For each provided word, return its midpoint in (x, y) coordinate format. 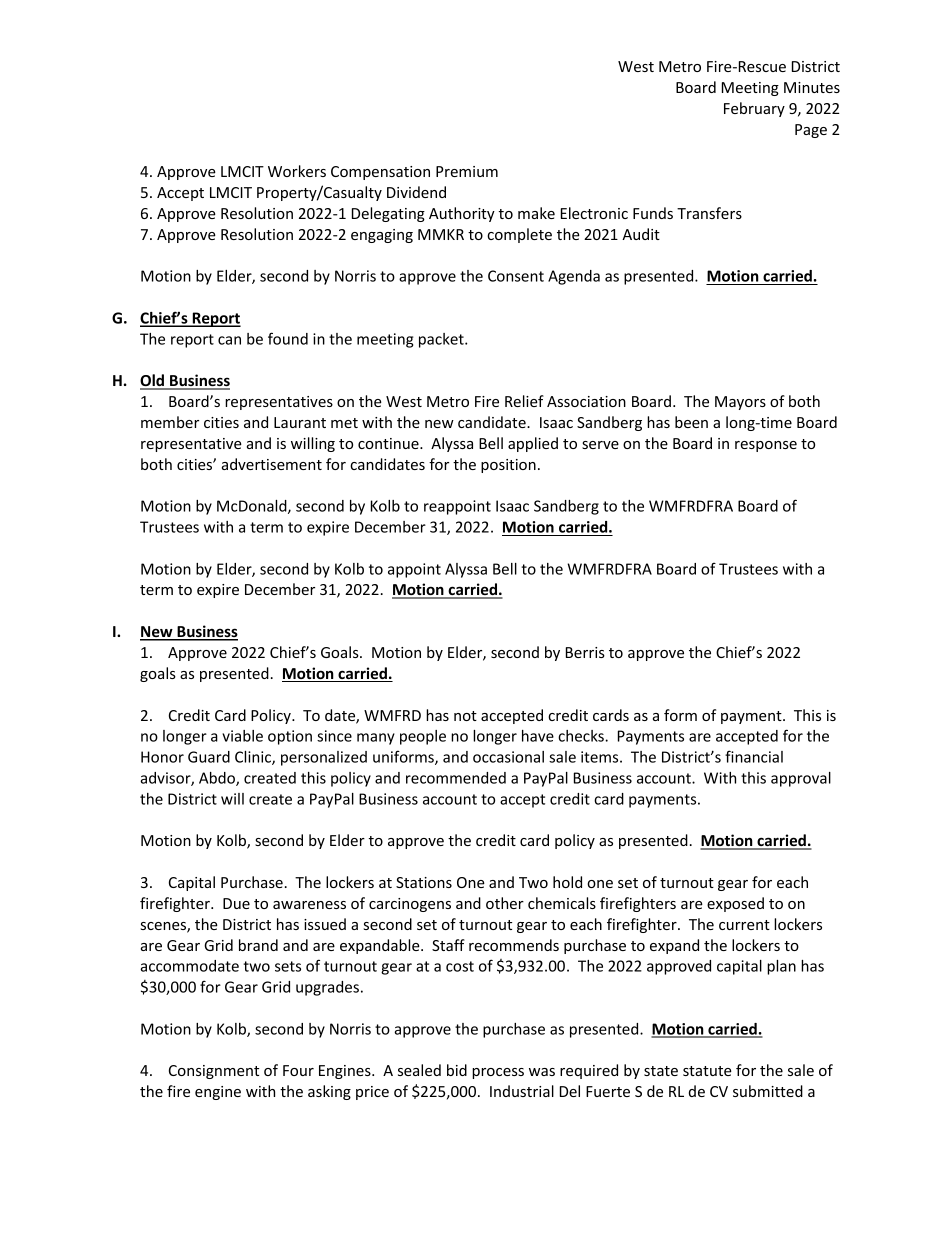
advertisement (272, 464)
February (754, 109)
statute (707, 1071)
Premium (467, 171)
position (508, 466)
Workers (297, 171)
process (498, 1073)
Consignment (214, 1072)
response (766, 446)
